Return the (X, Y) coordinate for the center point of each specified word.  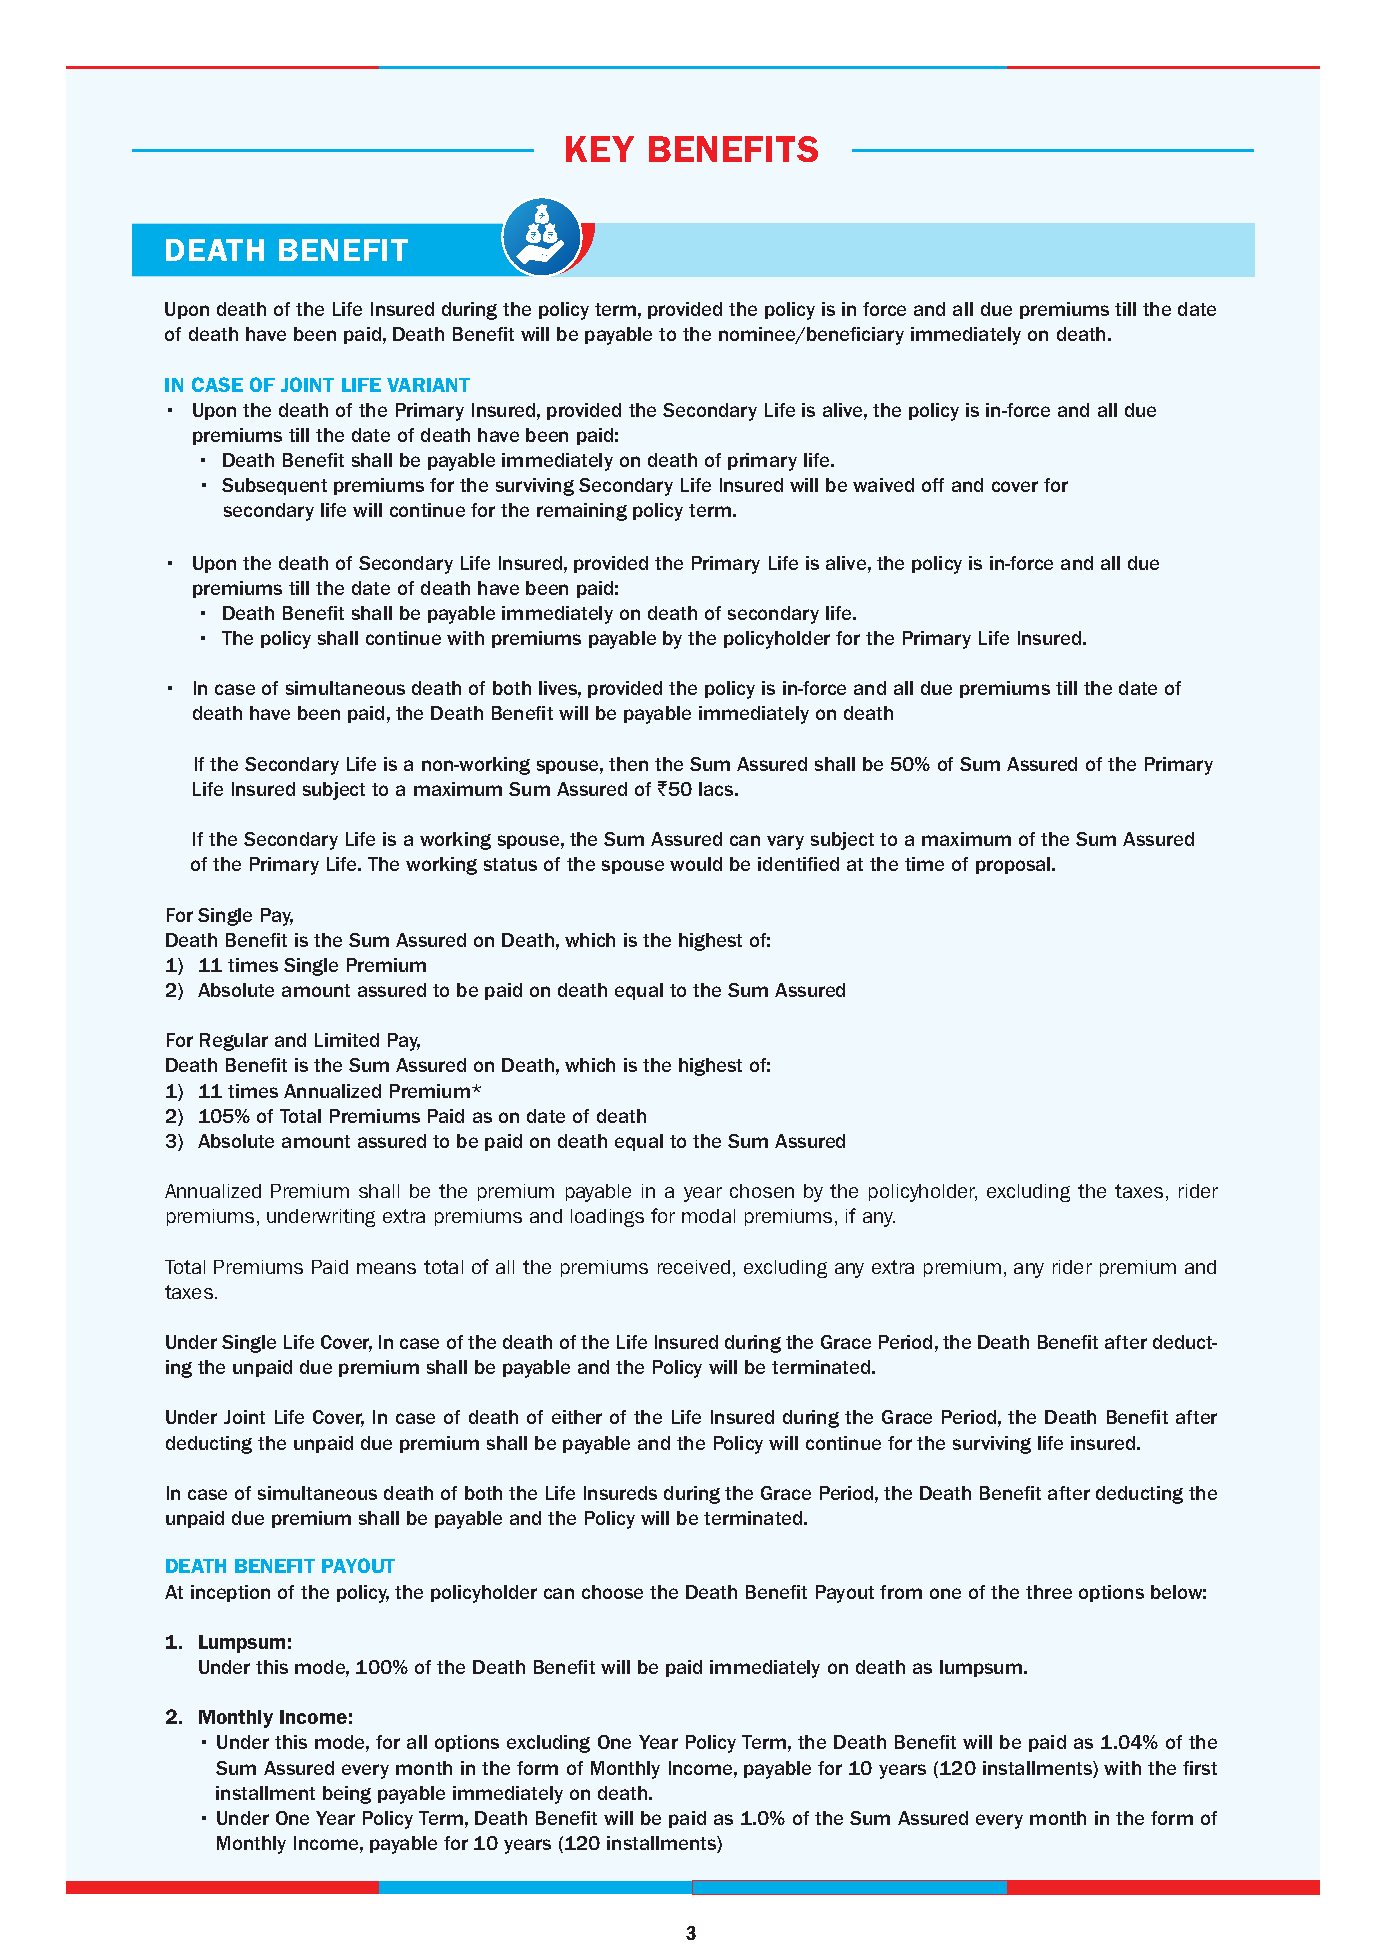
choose (612, 1592)
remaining (582, 512)
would (696, 864)
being (347, 1795)
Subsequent (274, 486)
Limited (347, 1040)
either (577, 1417)
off (933, 485)
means (386, 1268)
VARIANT (428, 385)
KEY (600, 149)
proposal (1014, 865)
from (901, 1592)
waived (883, 485)
